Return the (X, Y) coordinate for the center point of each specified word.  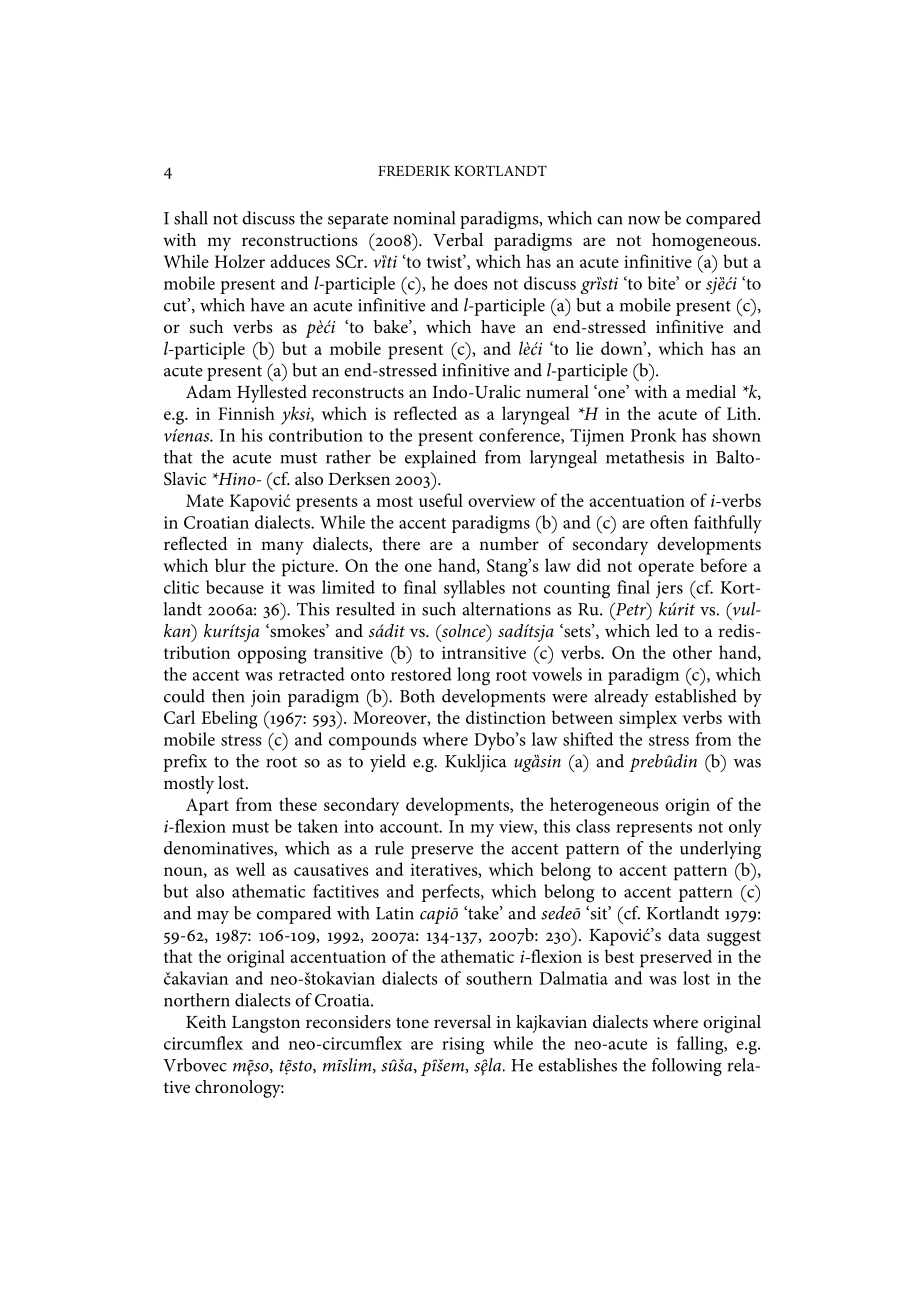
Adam (208, 391)
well (250, 869)
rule (389, 848)
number (509, 544)
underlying (720, 850)
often (669, 522)
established (696, 696)
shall (191, 218)
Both (417, 696)
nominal (424, 218)
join (266, 698)
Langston (266, 1024)
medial (711, 391)
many (282, 548)
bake (392, 327)
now (644, 220)
